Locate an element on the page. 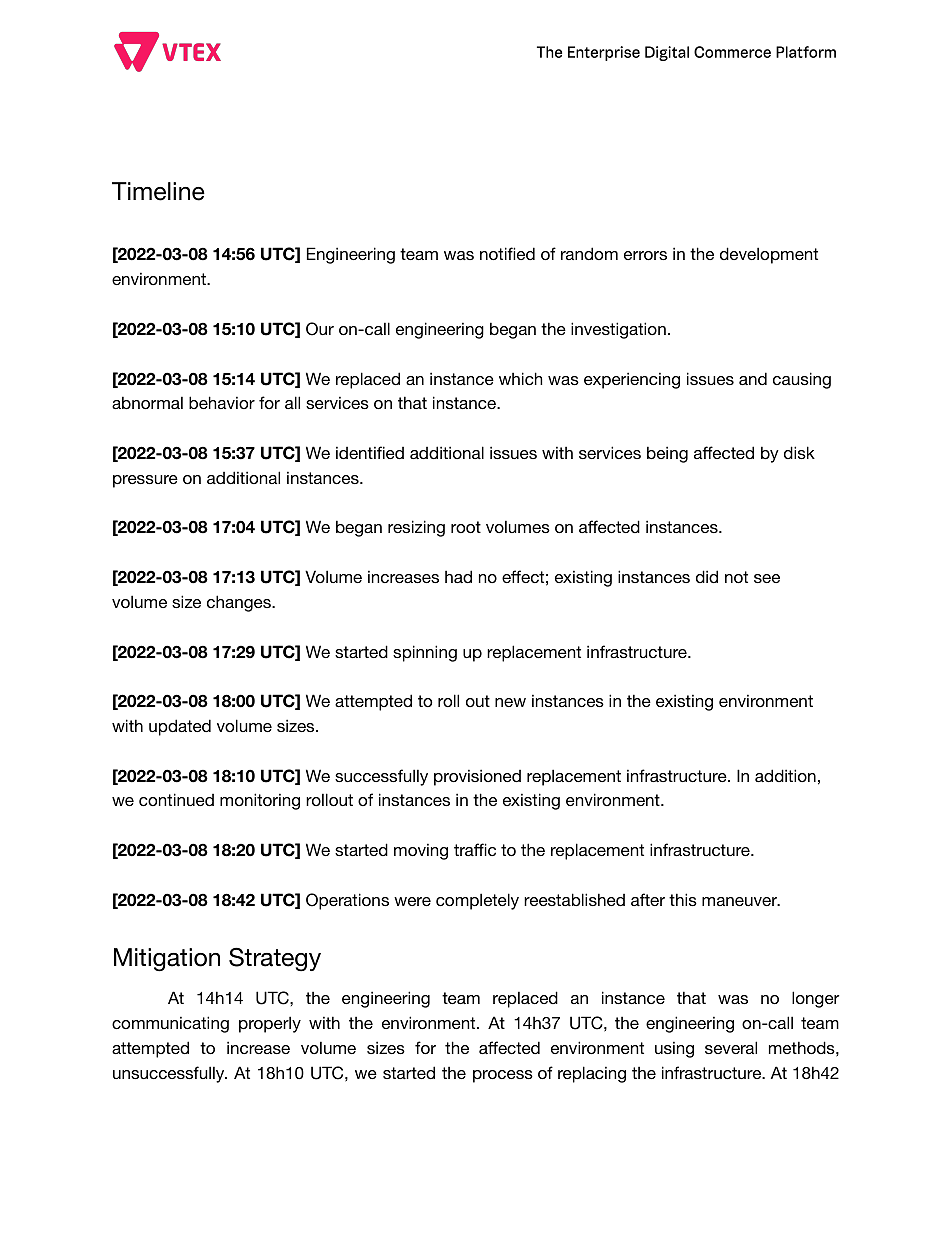 This image has height=1233, width=952. monitoring is located at coordinates (260, 801).
